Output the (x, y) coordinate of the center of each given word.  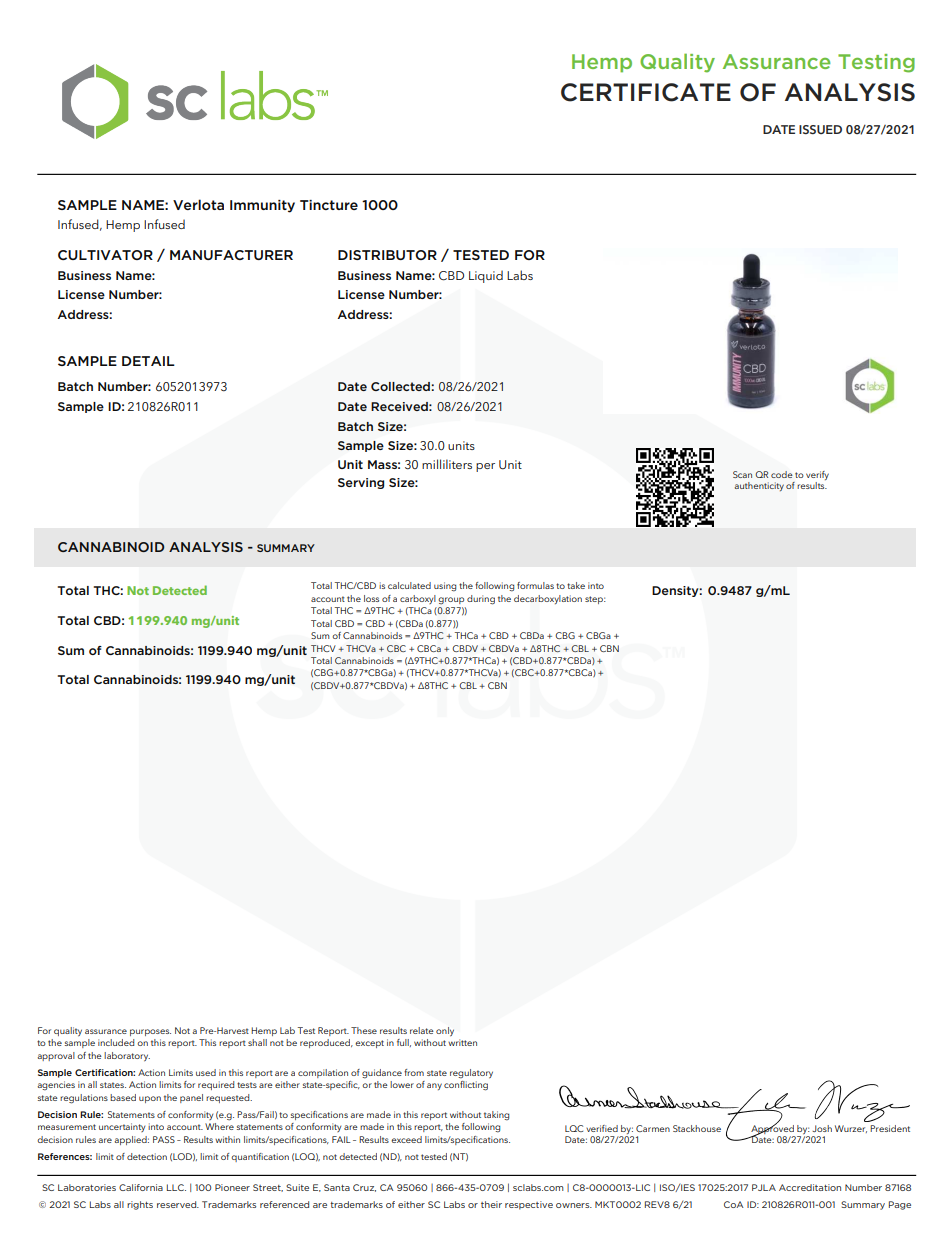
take (576, 585)
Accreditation (810, 1187)
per (485, 467)
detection (147, 1156)
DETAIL (148, 361)
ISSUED (820, 129)
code (782, 474)
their (491, 1204)
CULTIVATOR (105, 255)
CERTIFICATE (646, 92)
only (445, 1031)
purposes (150, 1032)
